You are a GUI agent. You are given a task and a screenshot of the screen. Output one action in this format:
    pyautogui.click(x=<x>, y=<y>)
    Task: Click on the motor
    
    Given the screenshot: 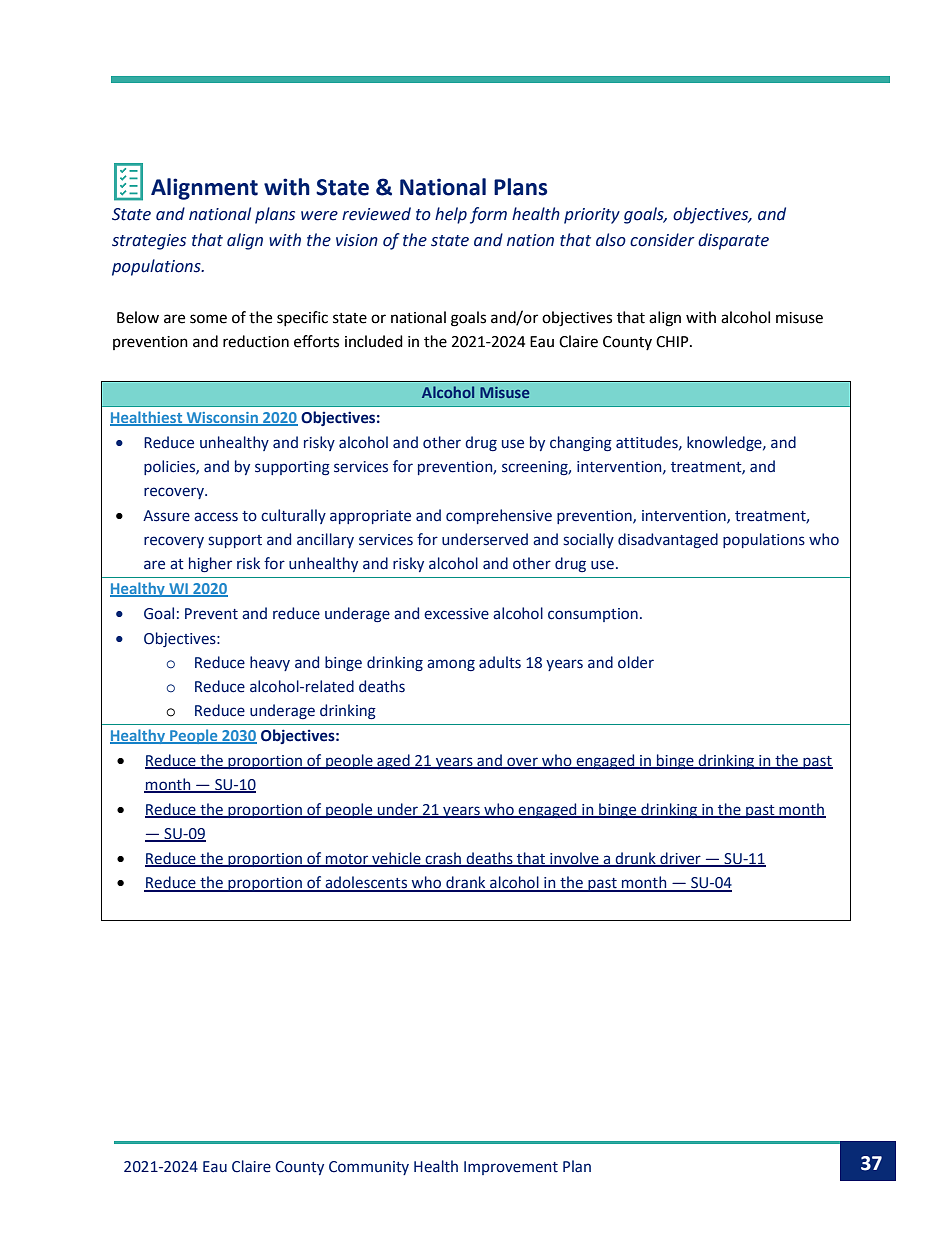 What is the action you would take?
    pyautogui.click(x=347, y=860)
